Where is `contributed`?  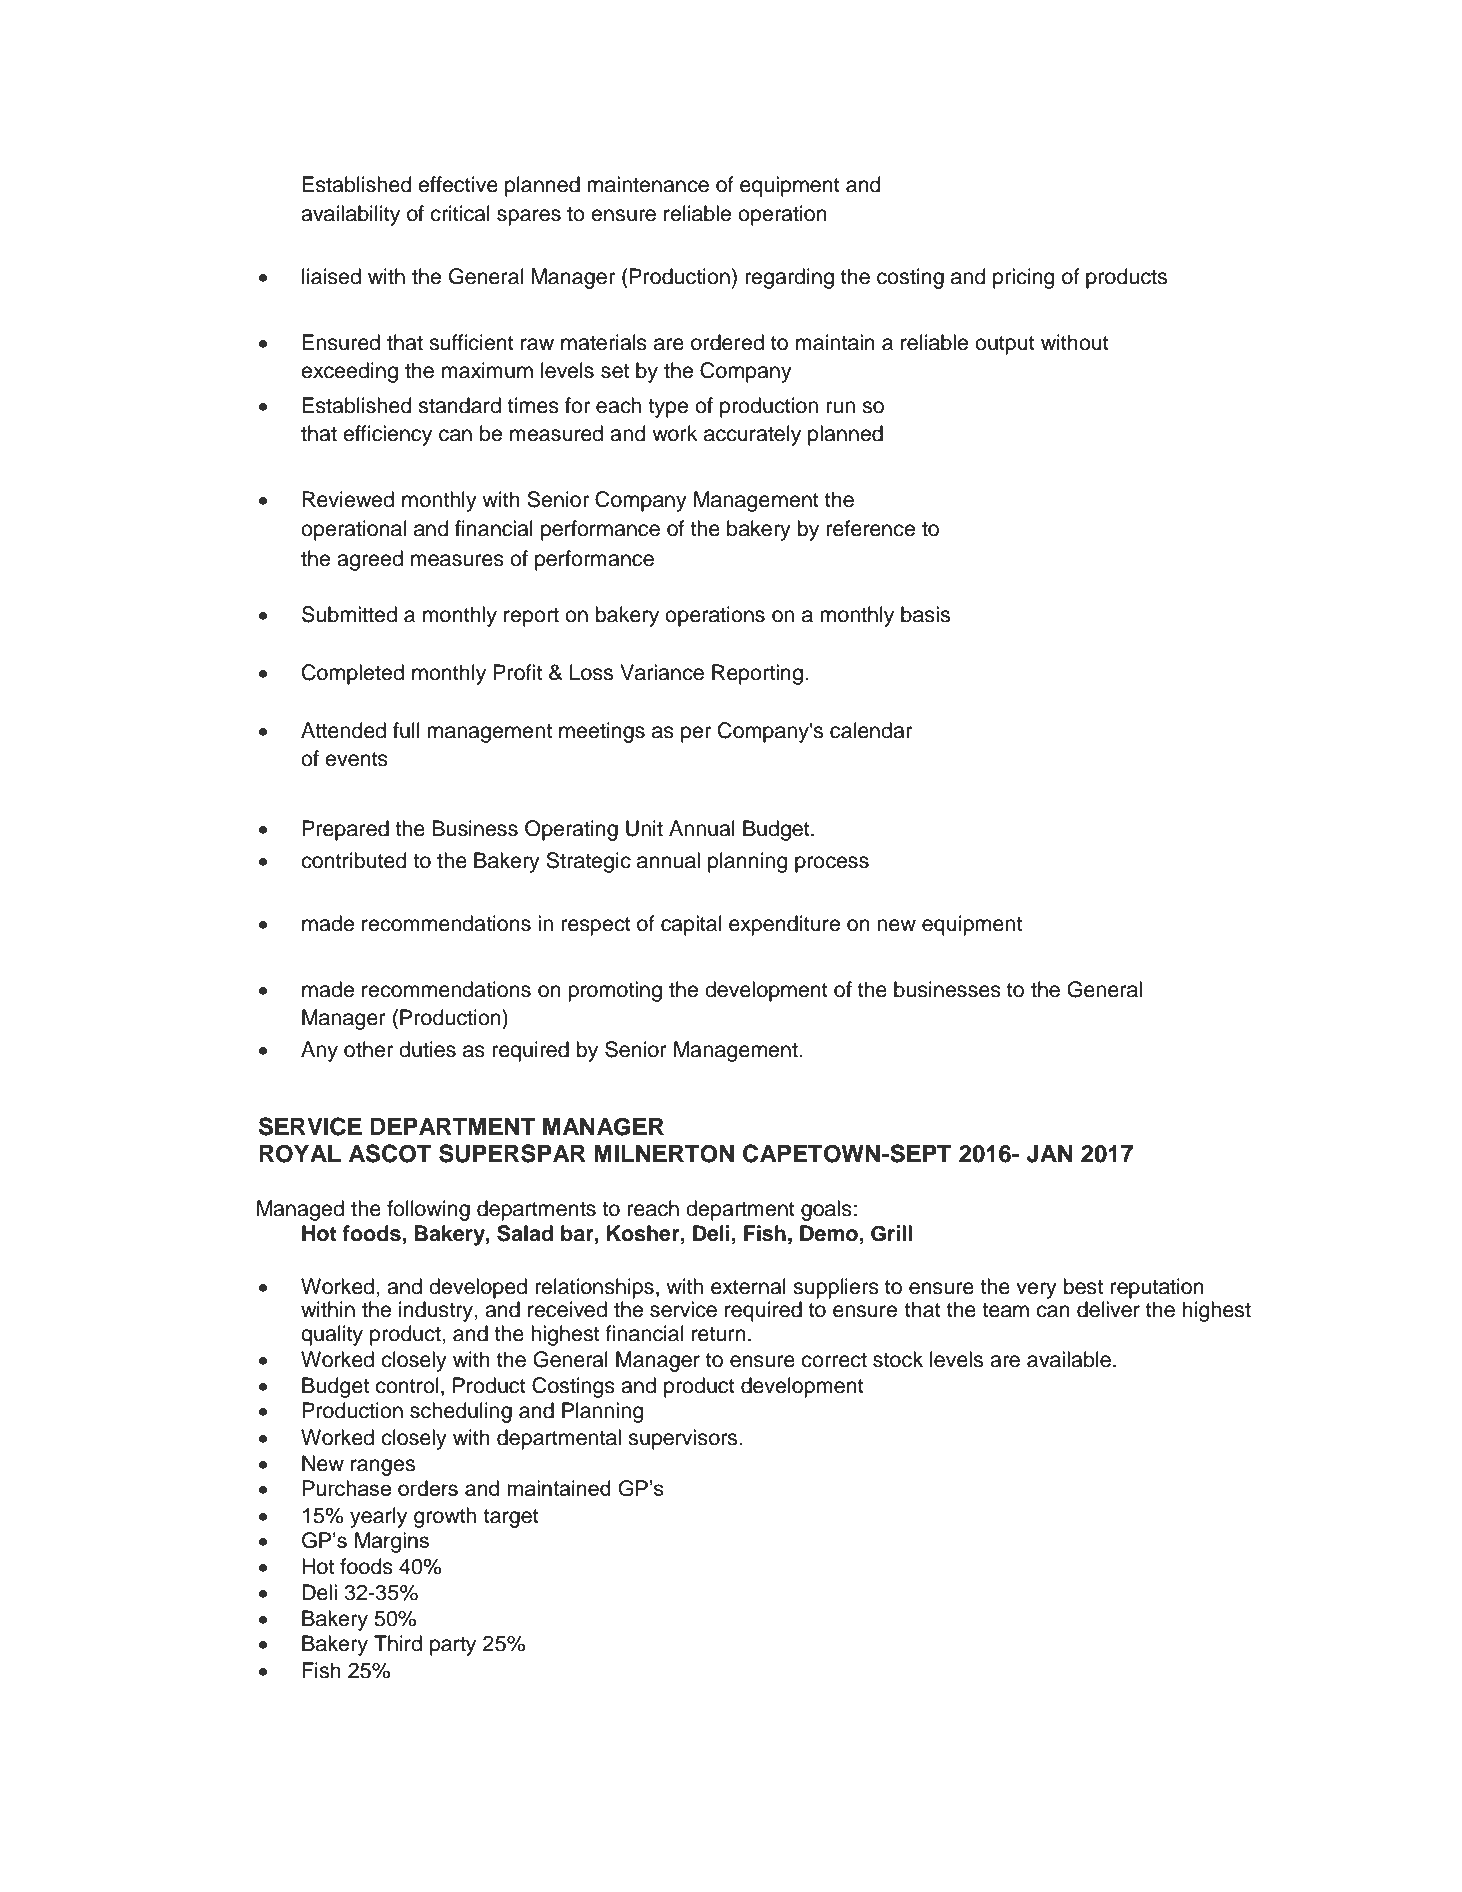 contributed is located at coordinates (353, 860).
